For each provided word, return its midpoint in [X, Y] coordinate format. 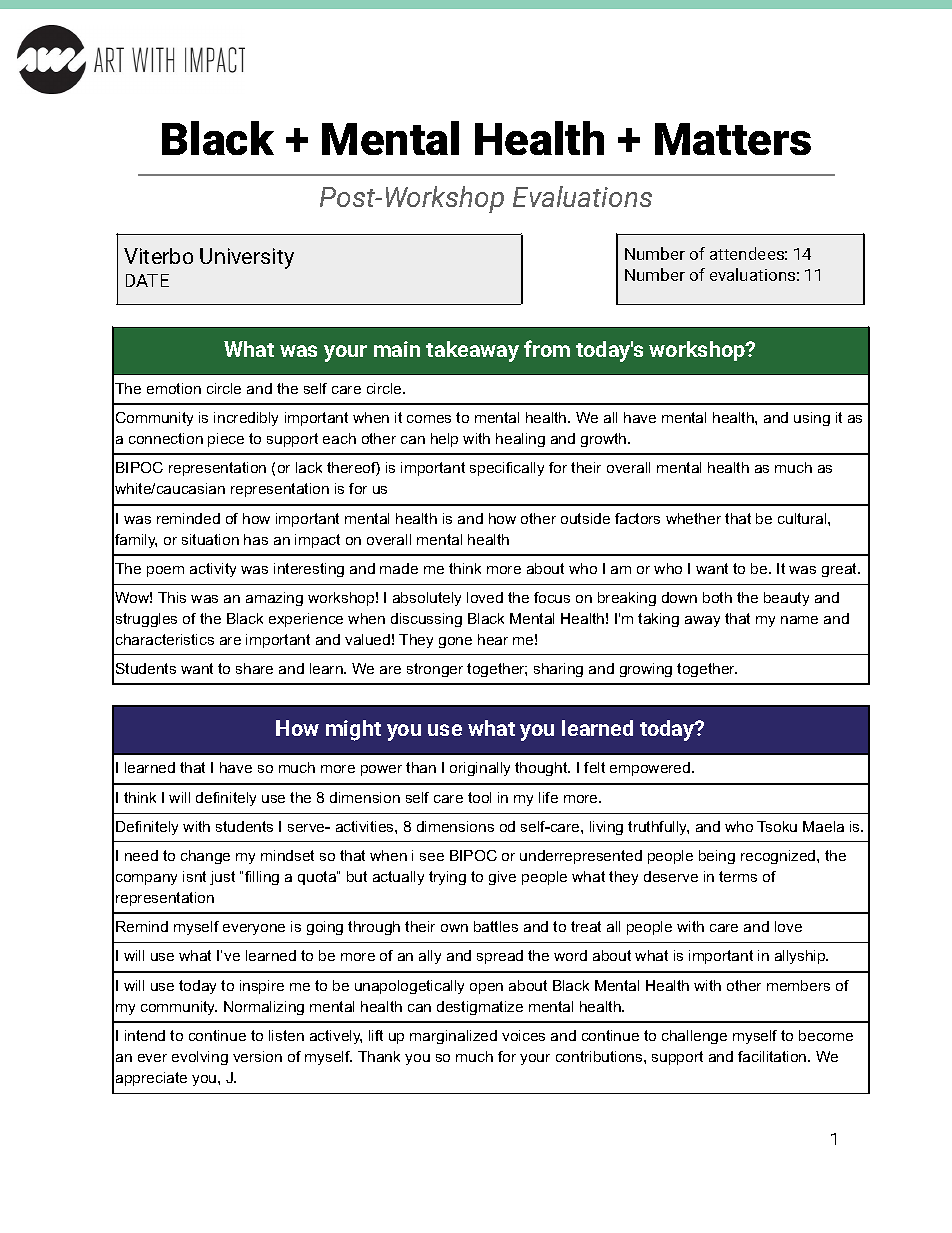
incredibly [246, 419]
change [205, 857]
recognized [779, 857]
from [547, 348]
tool [479, 797]
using [812, 419]
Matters [733, 139]
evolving [200, 1058]
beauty [786, 599]
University [247, 258]
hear [493, 639]
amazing [274, 599]
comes [429, 419]
